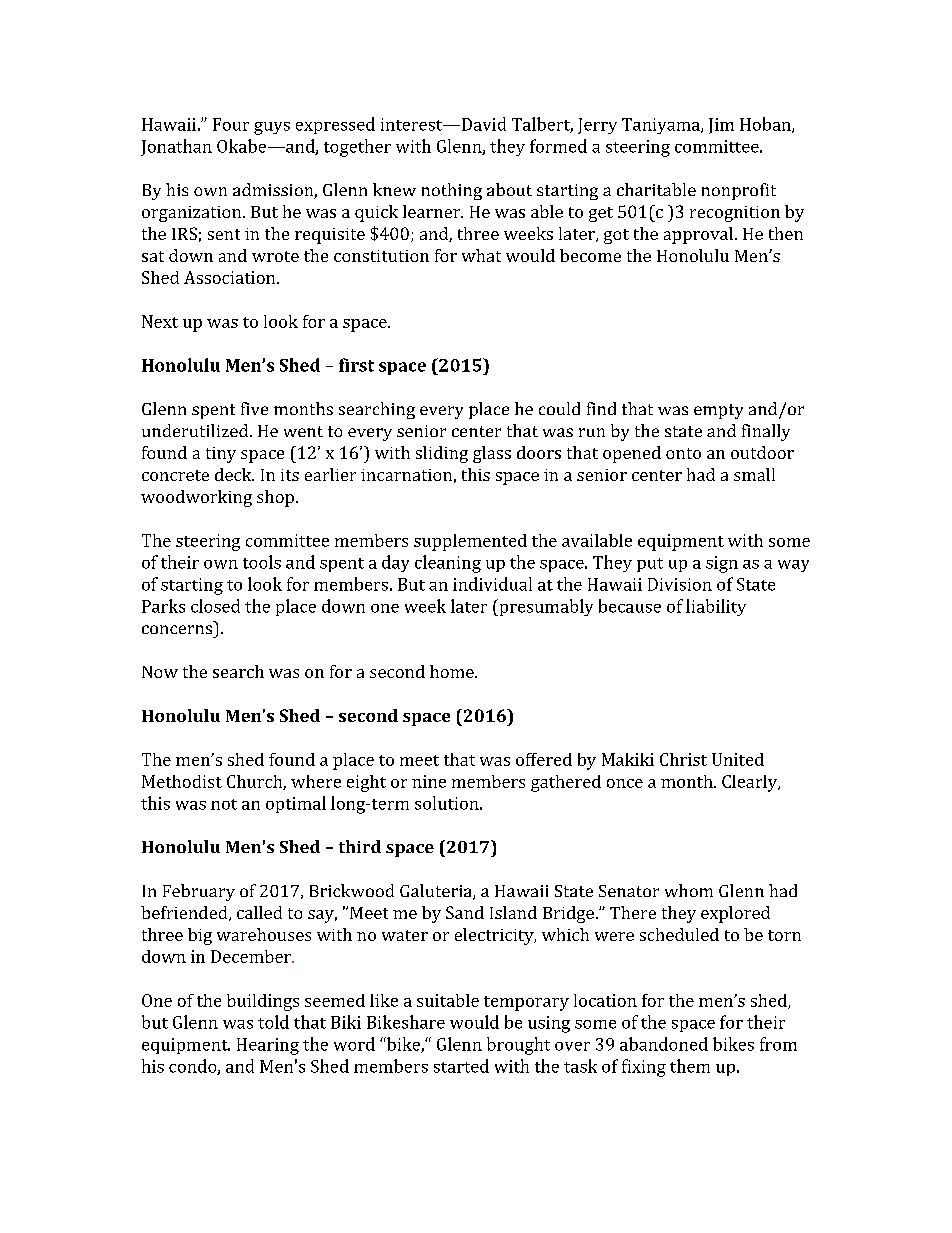 This document has height=1233, width=952. I want to click on nine, so click(429, 781).
